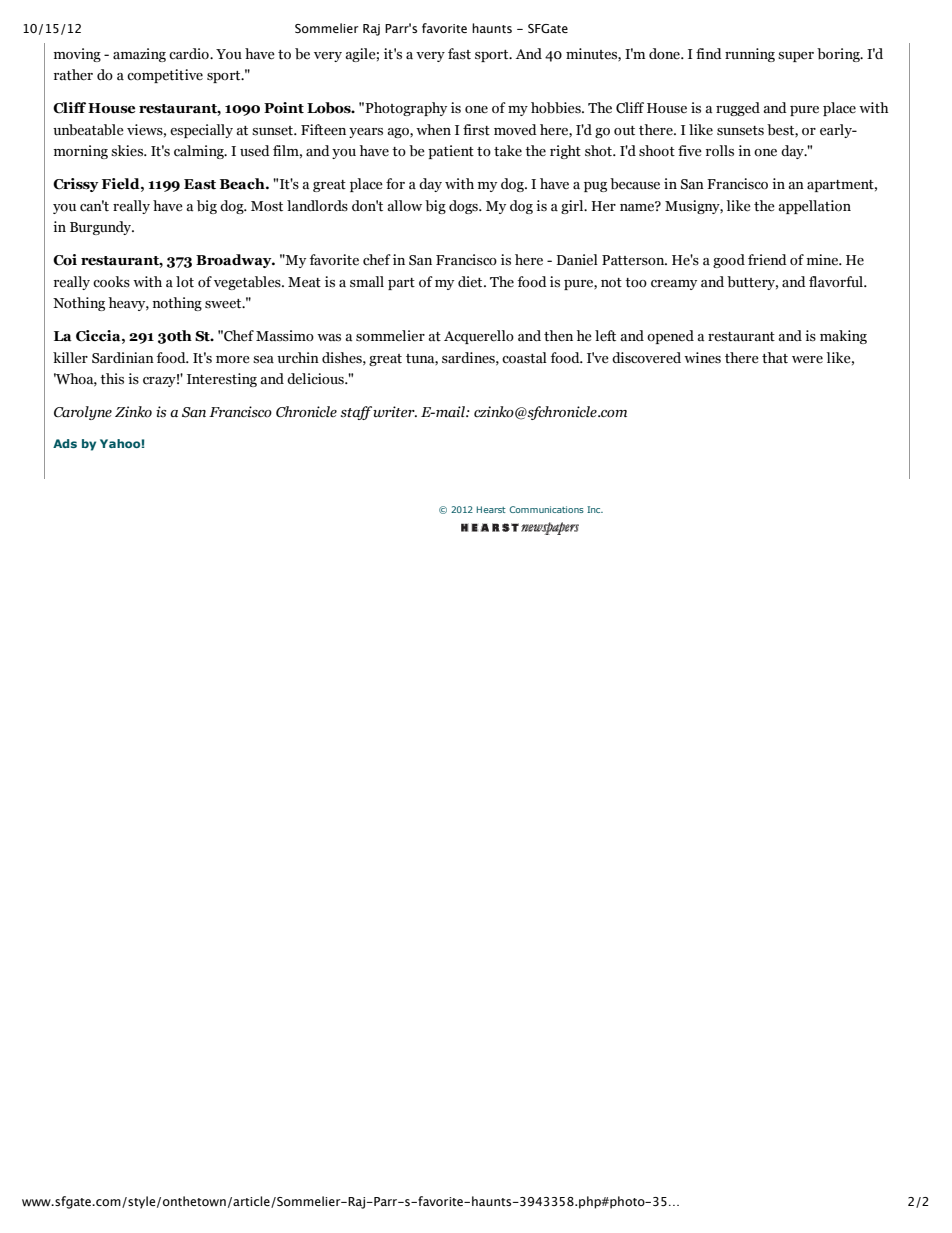 The height and width of the screenshot is (1233, 952). What do you see at coordinates (491, 509) in the screenshot?
I see `Hearst` at bounding box center [491, 509].
